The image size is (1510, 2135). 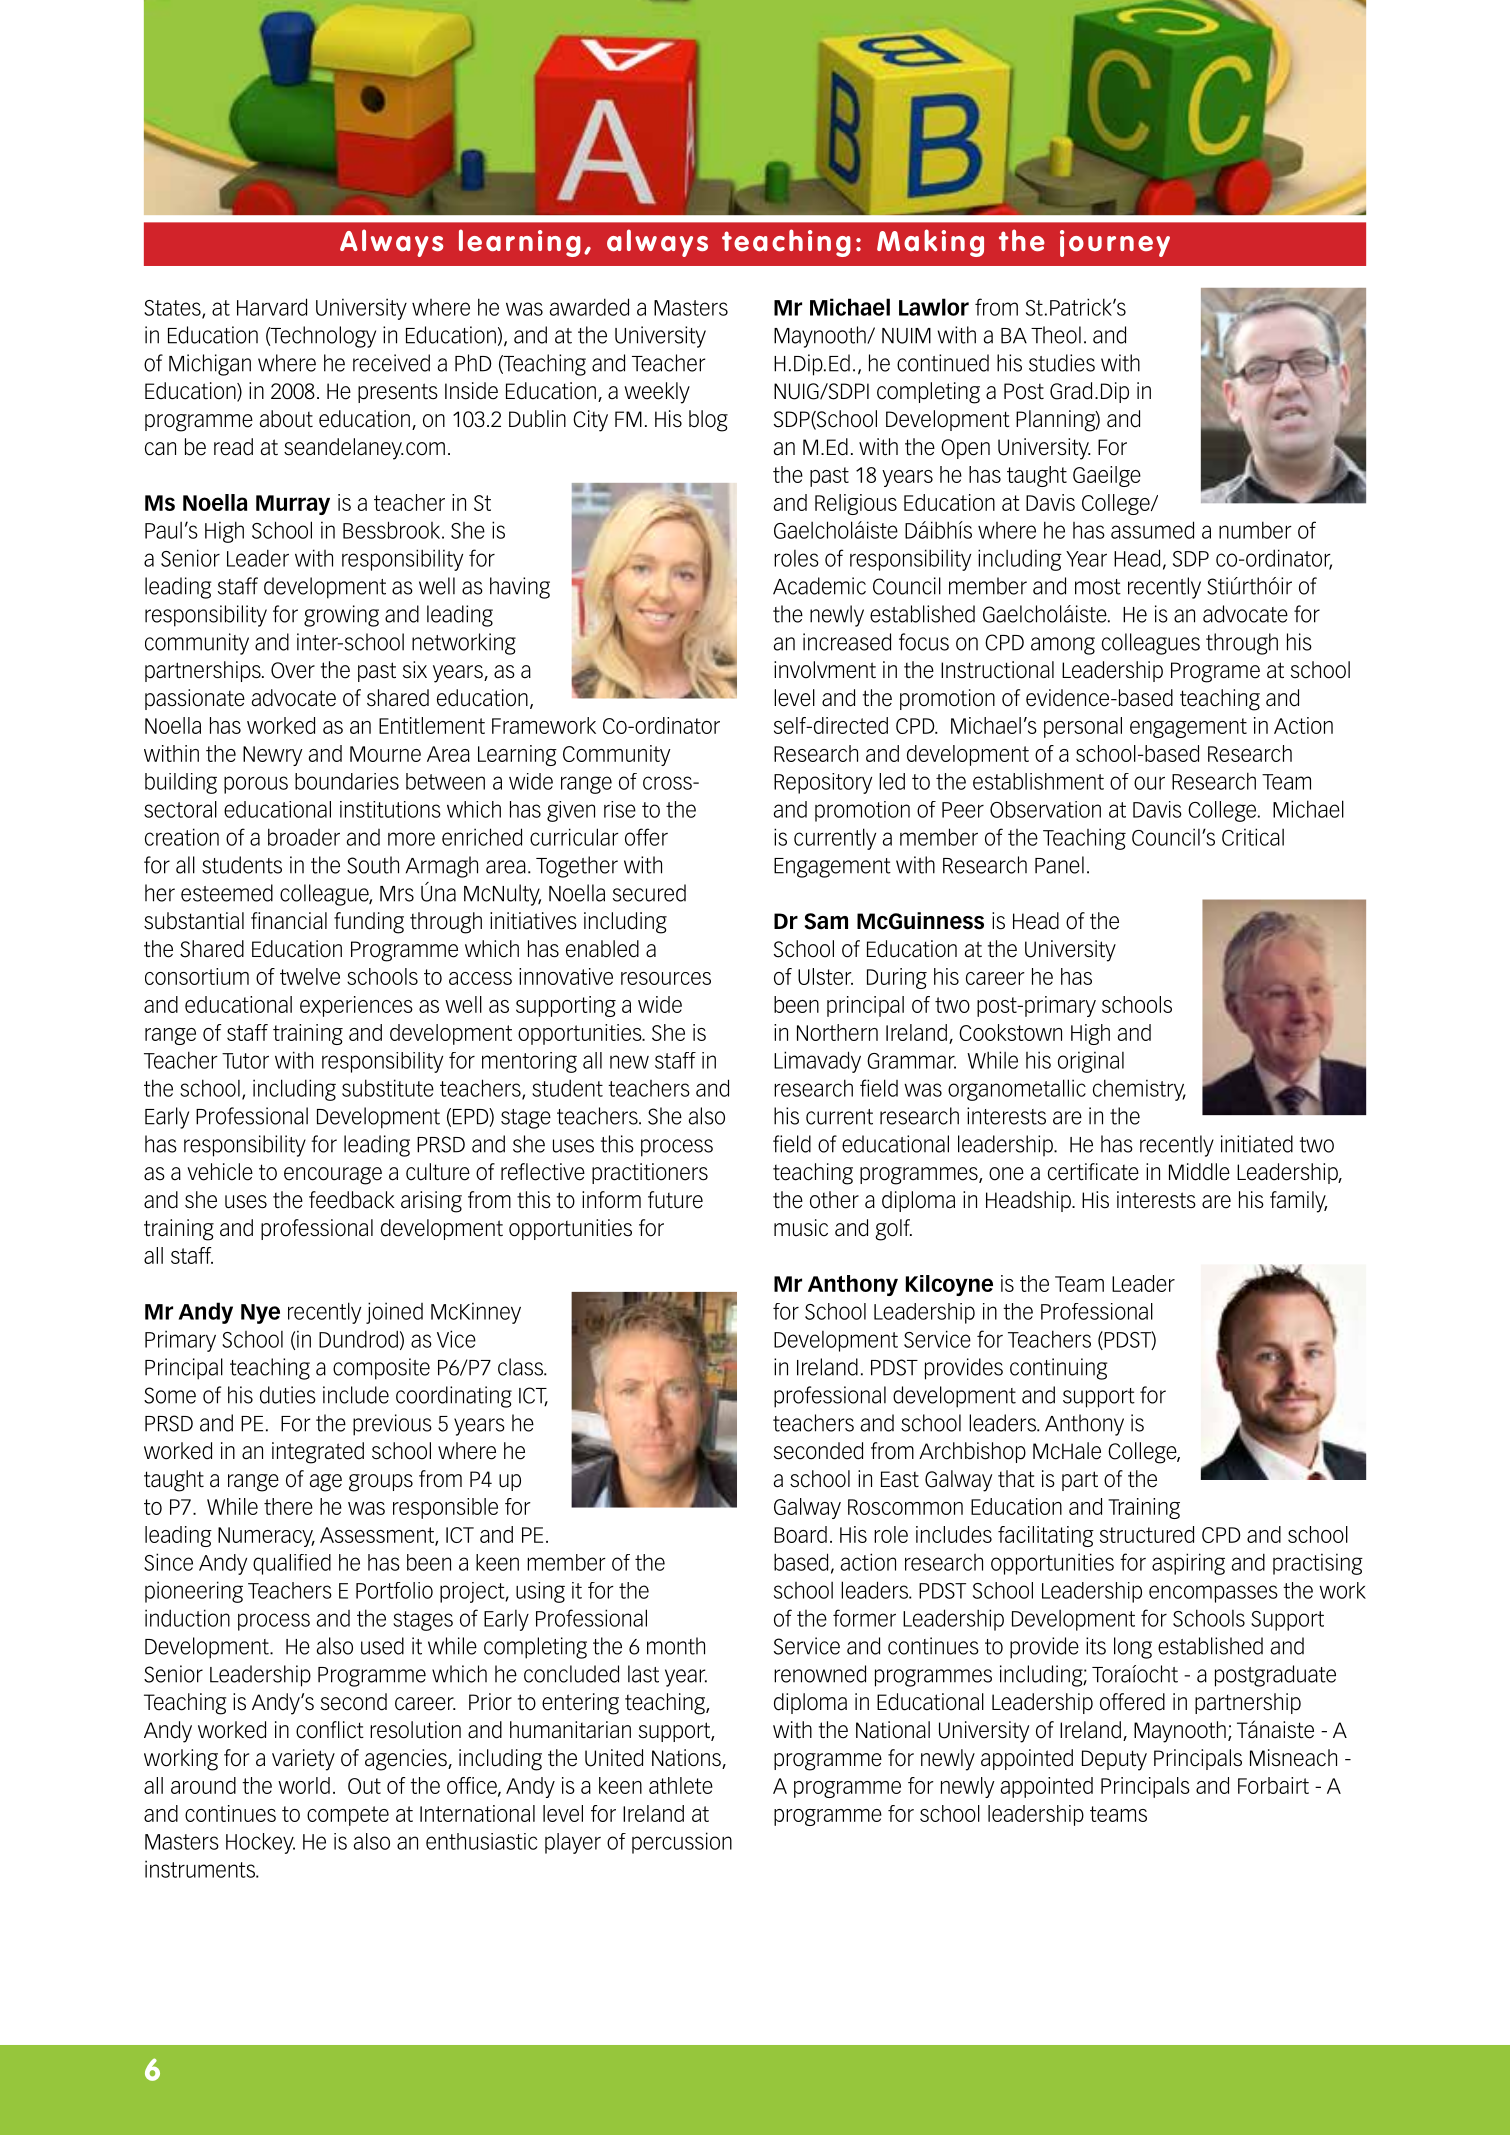 What do you see at coordinates (1139, 1090) in the image?
I see `chemistry` at bounding box center [1139, 1090].
